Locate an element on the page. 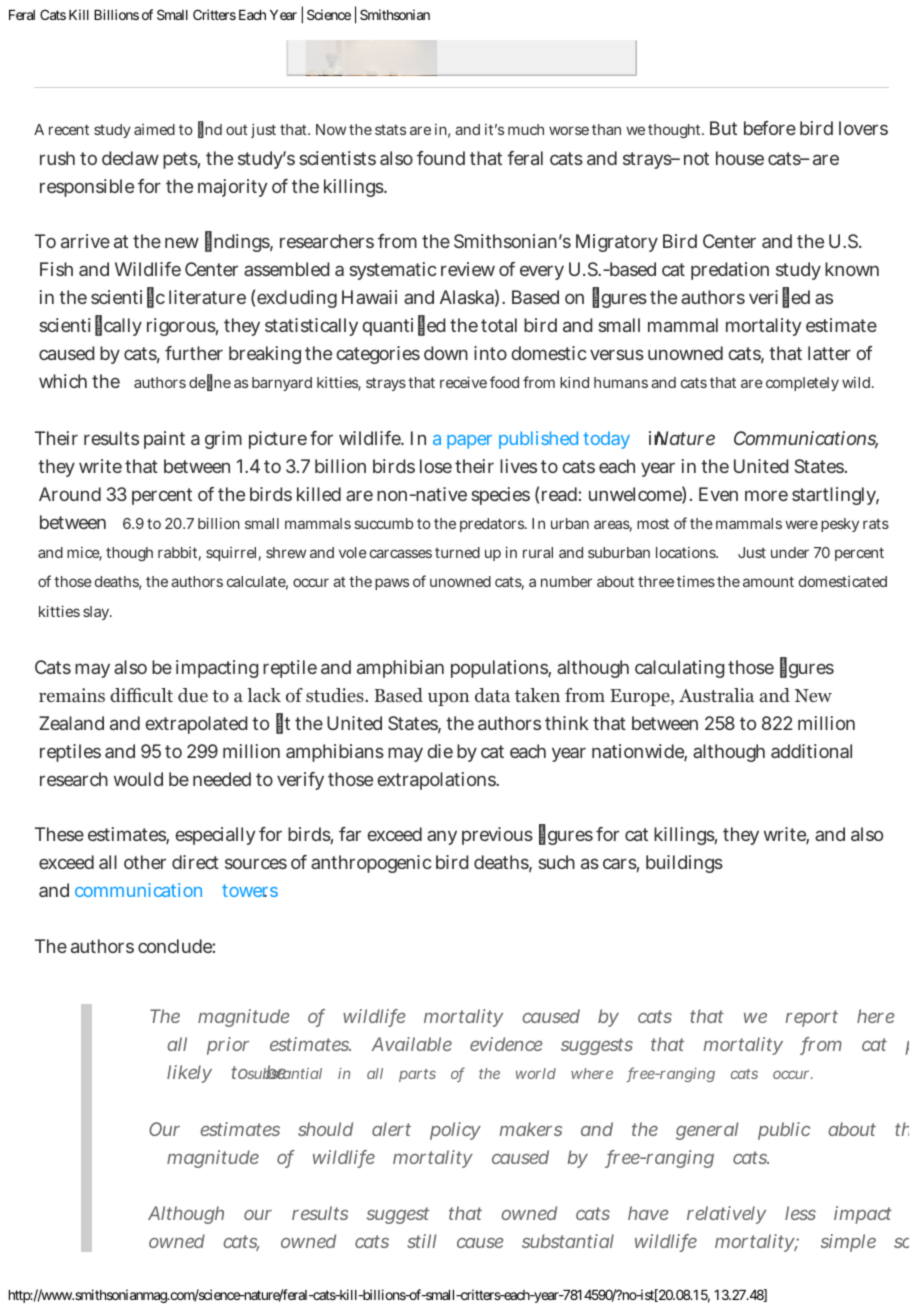  paint is located at coordinates (164, 440).
